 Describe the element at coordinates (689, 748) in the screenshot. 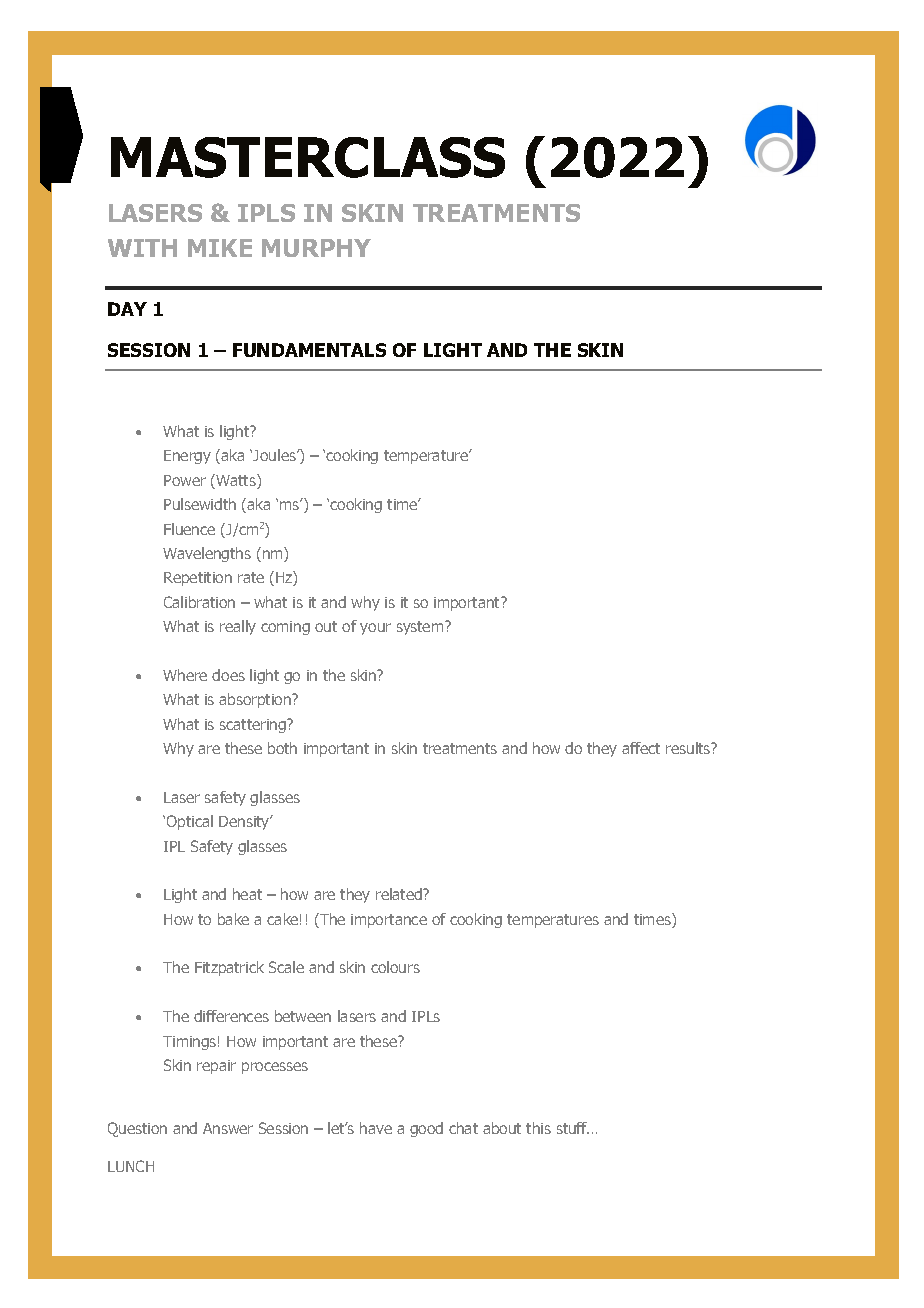

I see `results` at that location.
